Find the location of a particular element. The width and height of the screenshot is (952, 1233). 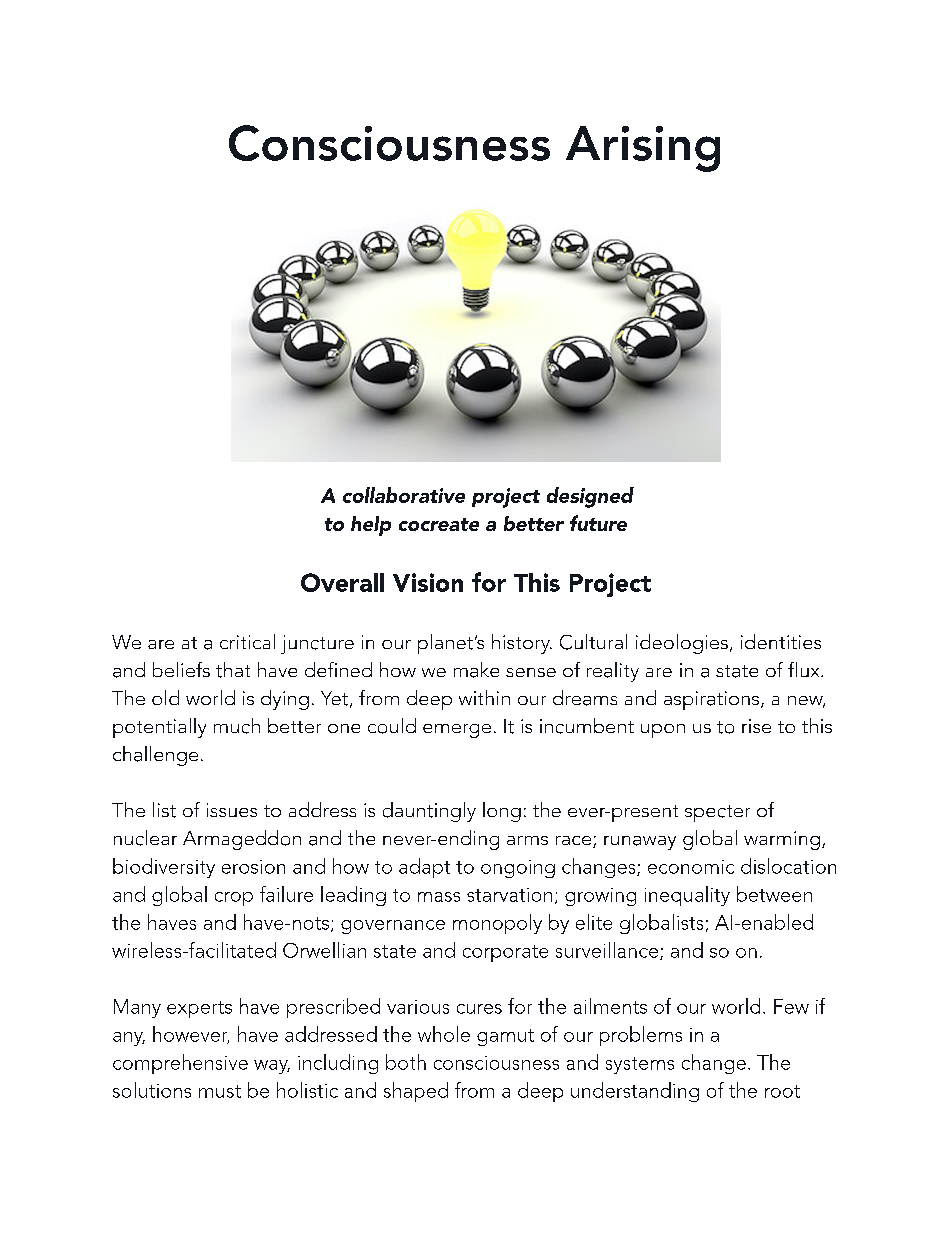

collaborative is located at coordinates (404, 495).
